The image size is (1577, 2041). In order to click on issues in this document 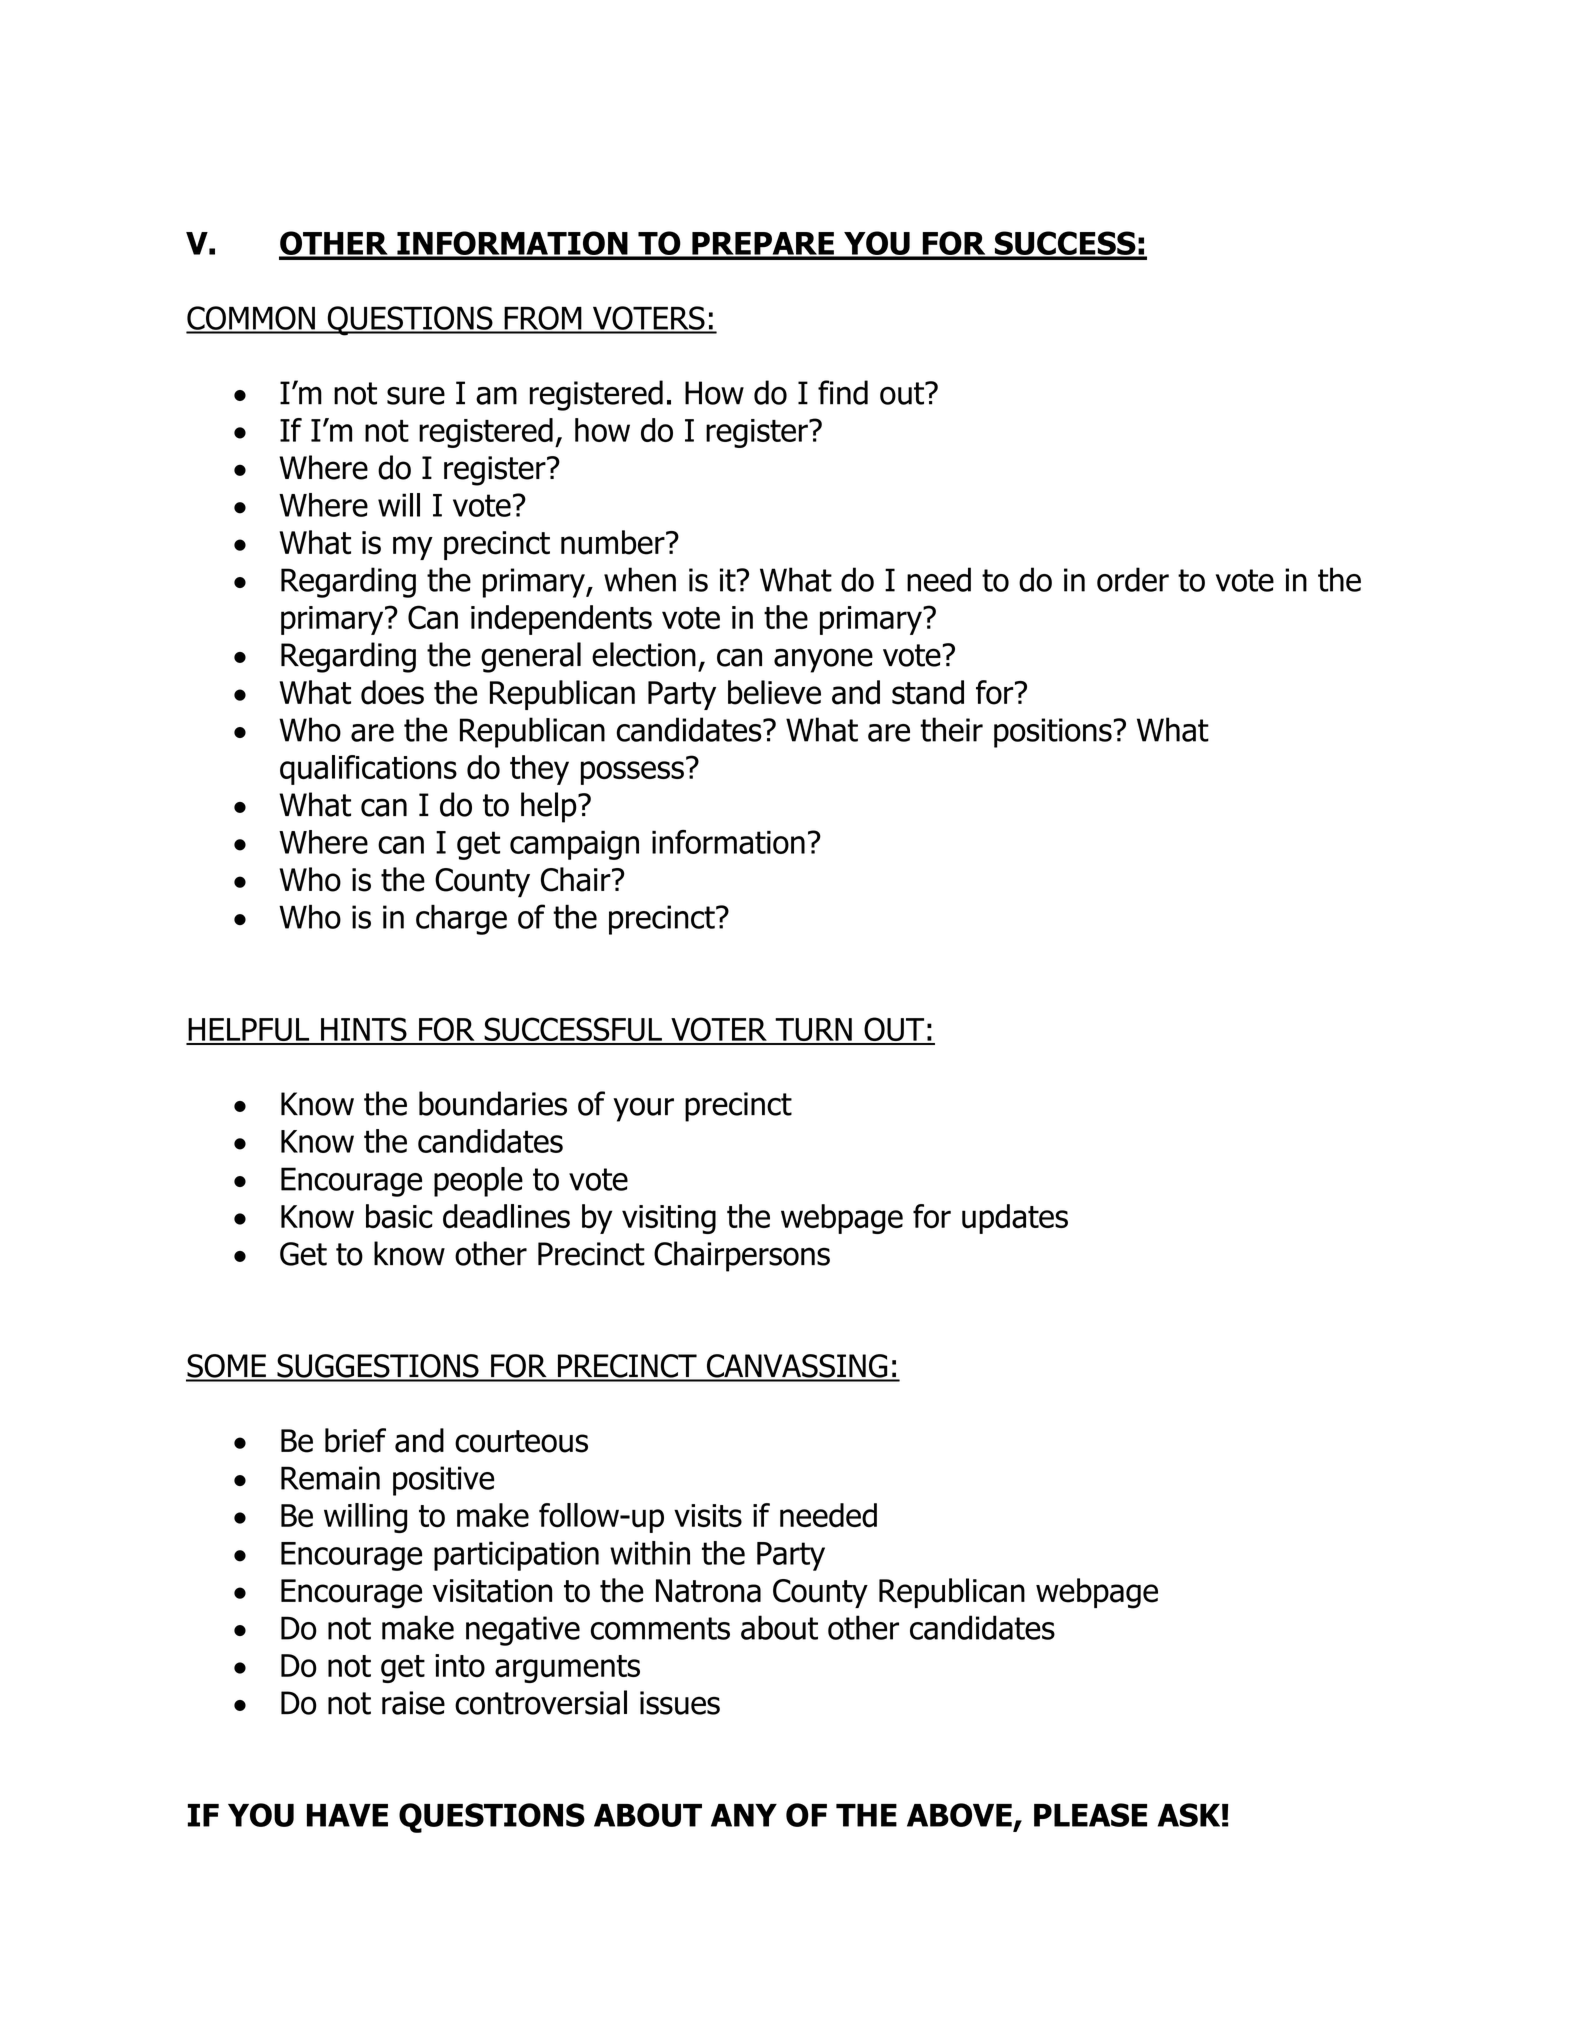, I will do `click(680, 1703)`.
